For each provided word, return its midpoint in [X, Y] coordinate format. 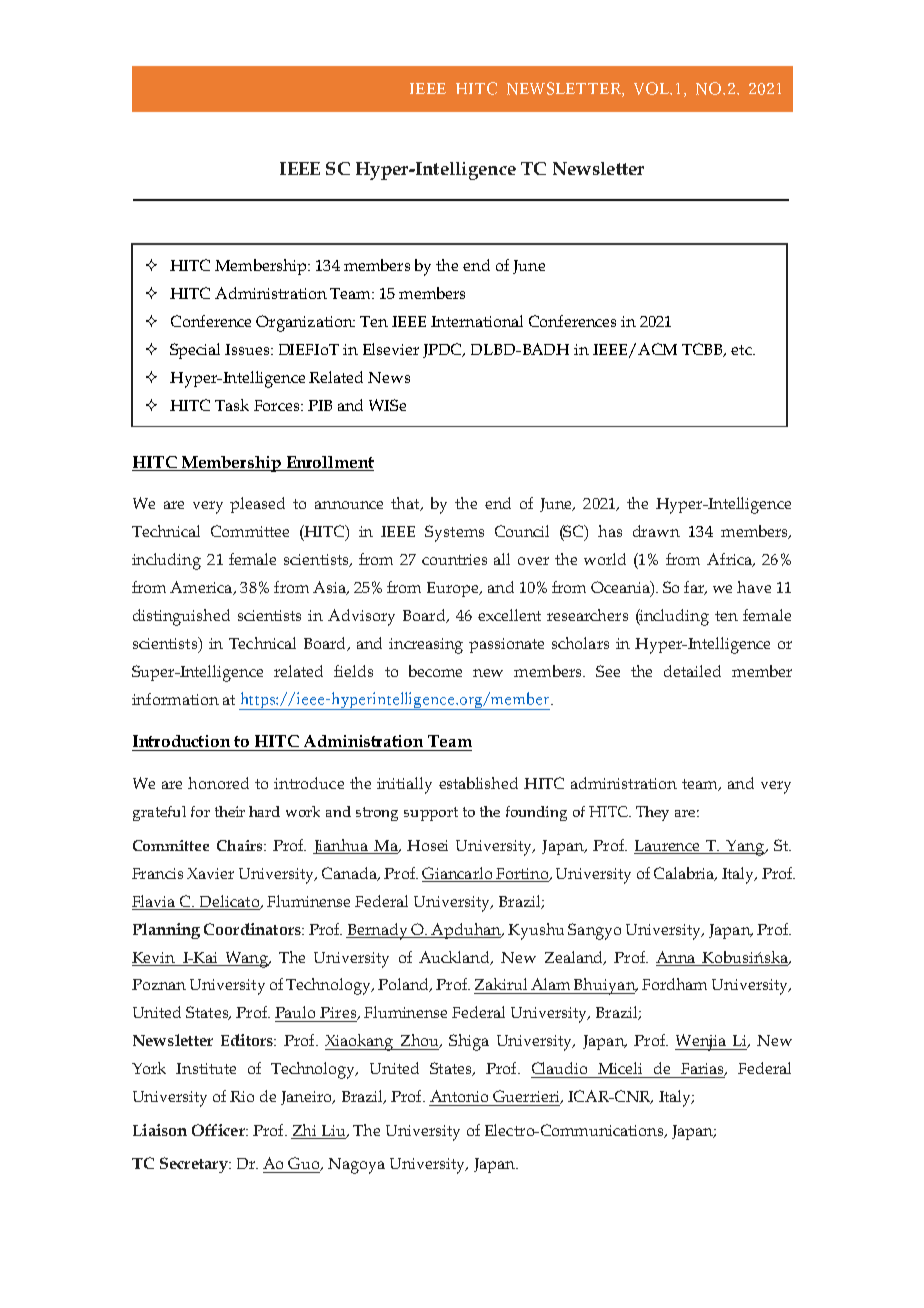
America [202, 588]
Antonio [459, 1096]
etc [742, 350]
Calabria [685, 874]
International [477, 321]
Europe [454, 589]
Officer [219, 1130]
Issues [247, 349]
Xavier [210, 873]
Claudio [559, 1068]
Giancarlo [457, 873]
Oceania [621, 588]
